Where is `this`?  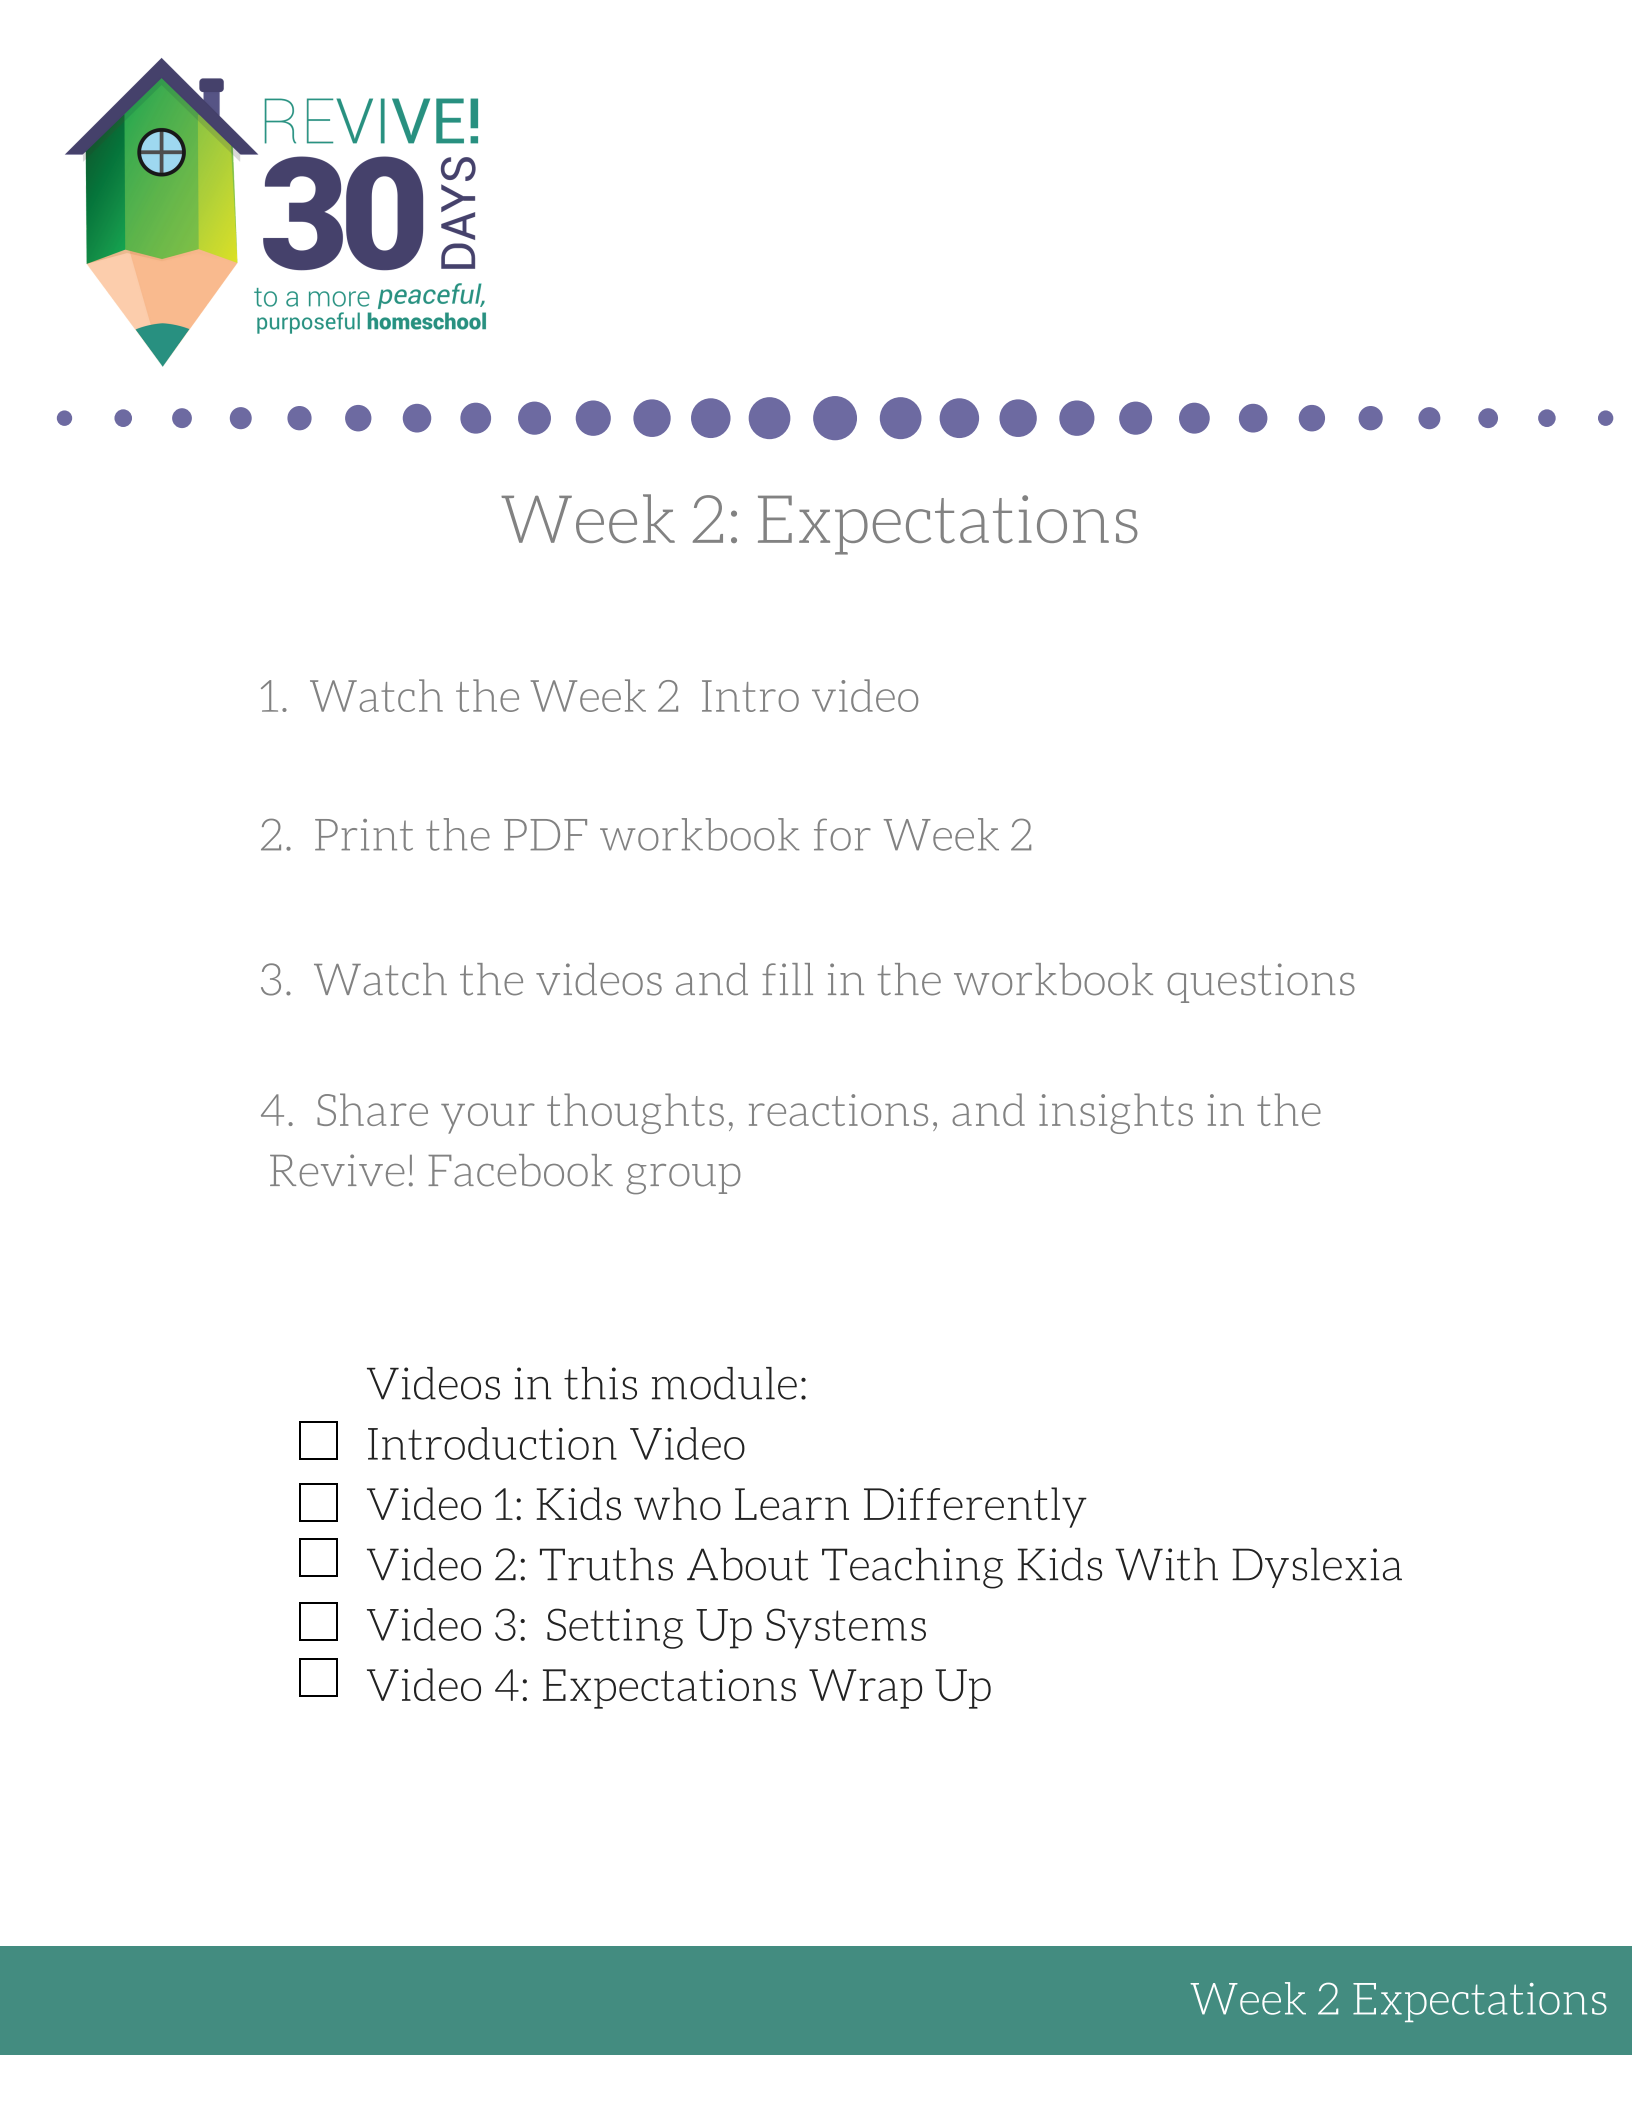
this is located at coordinates (600, 1383).
